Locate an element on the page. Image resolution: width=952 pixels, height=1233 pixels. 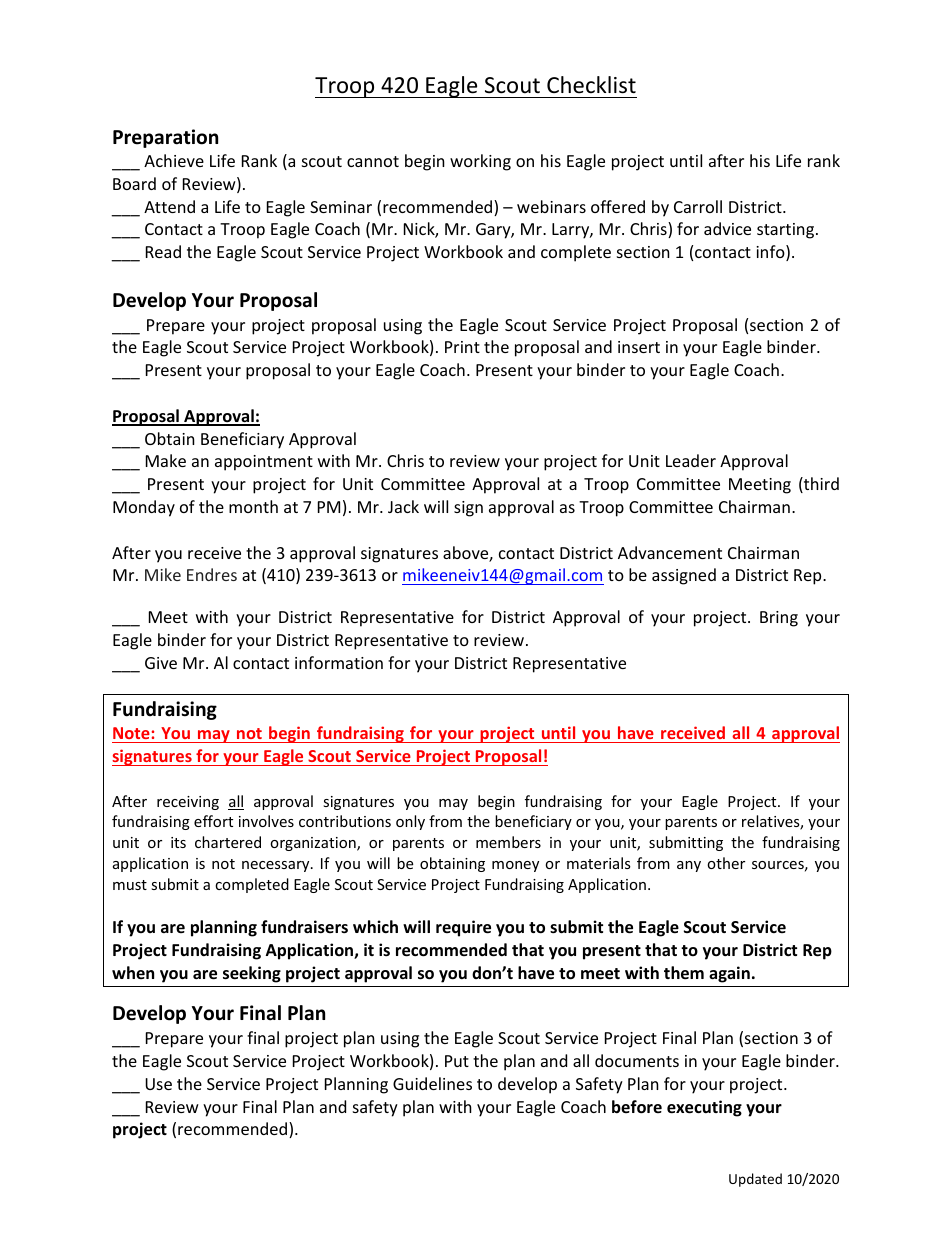
working is located at coordinates (480, 162).
